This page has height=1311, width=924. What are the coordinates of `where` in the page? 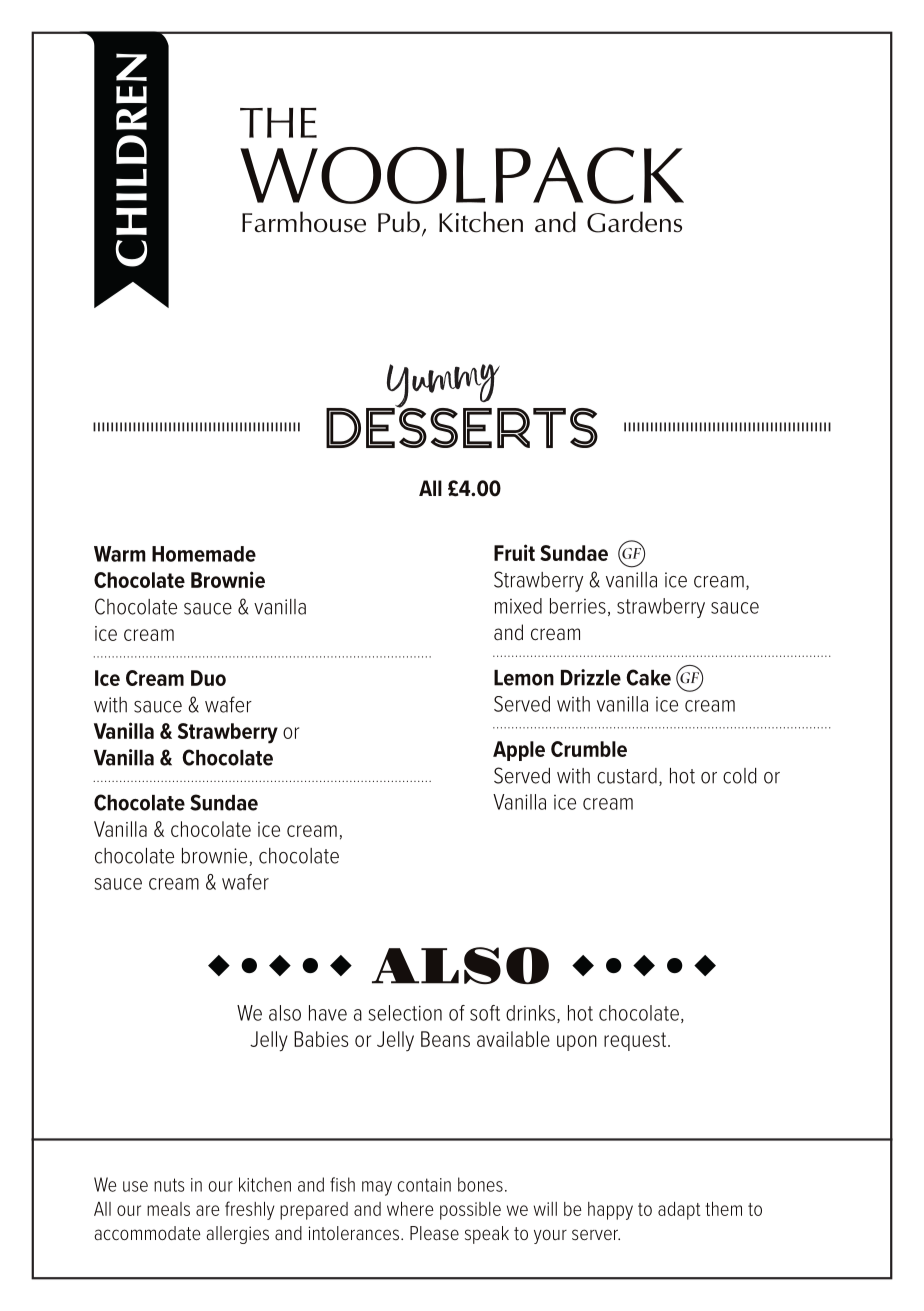 It's located at (410, 1209).
